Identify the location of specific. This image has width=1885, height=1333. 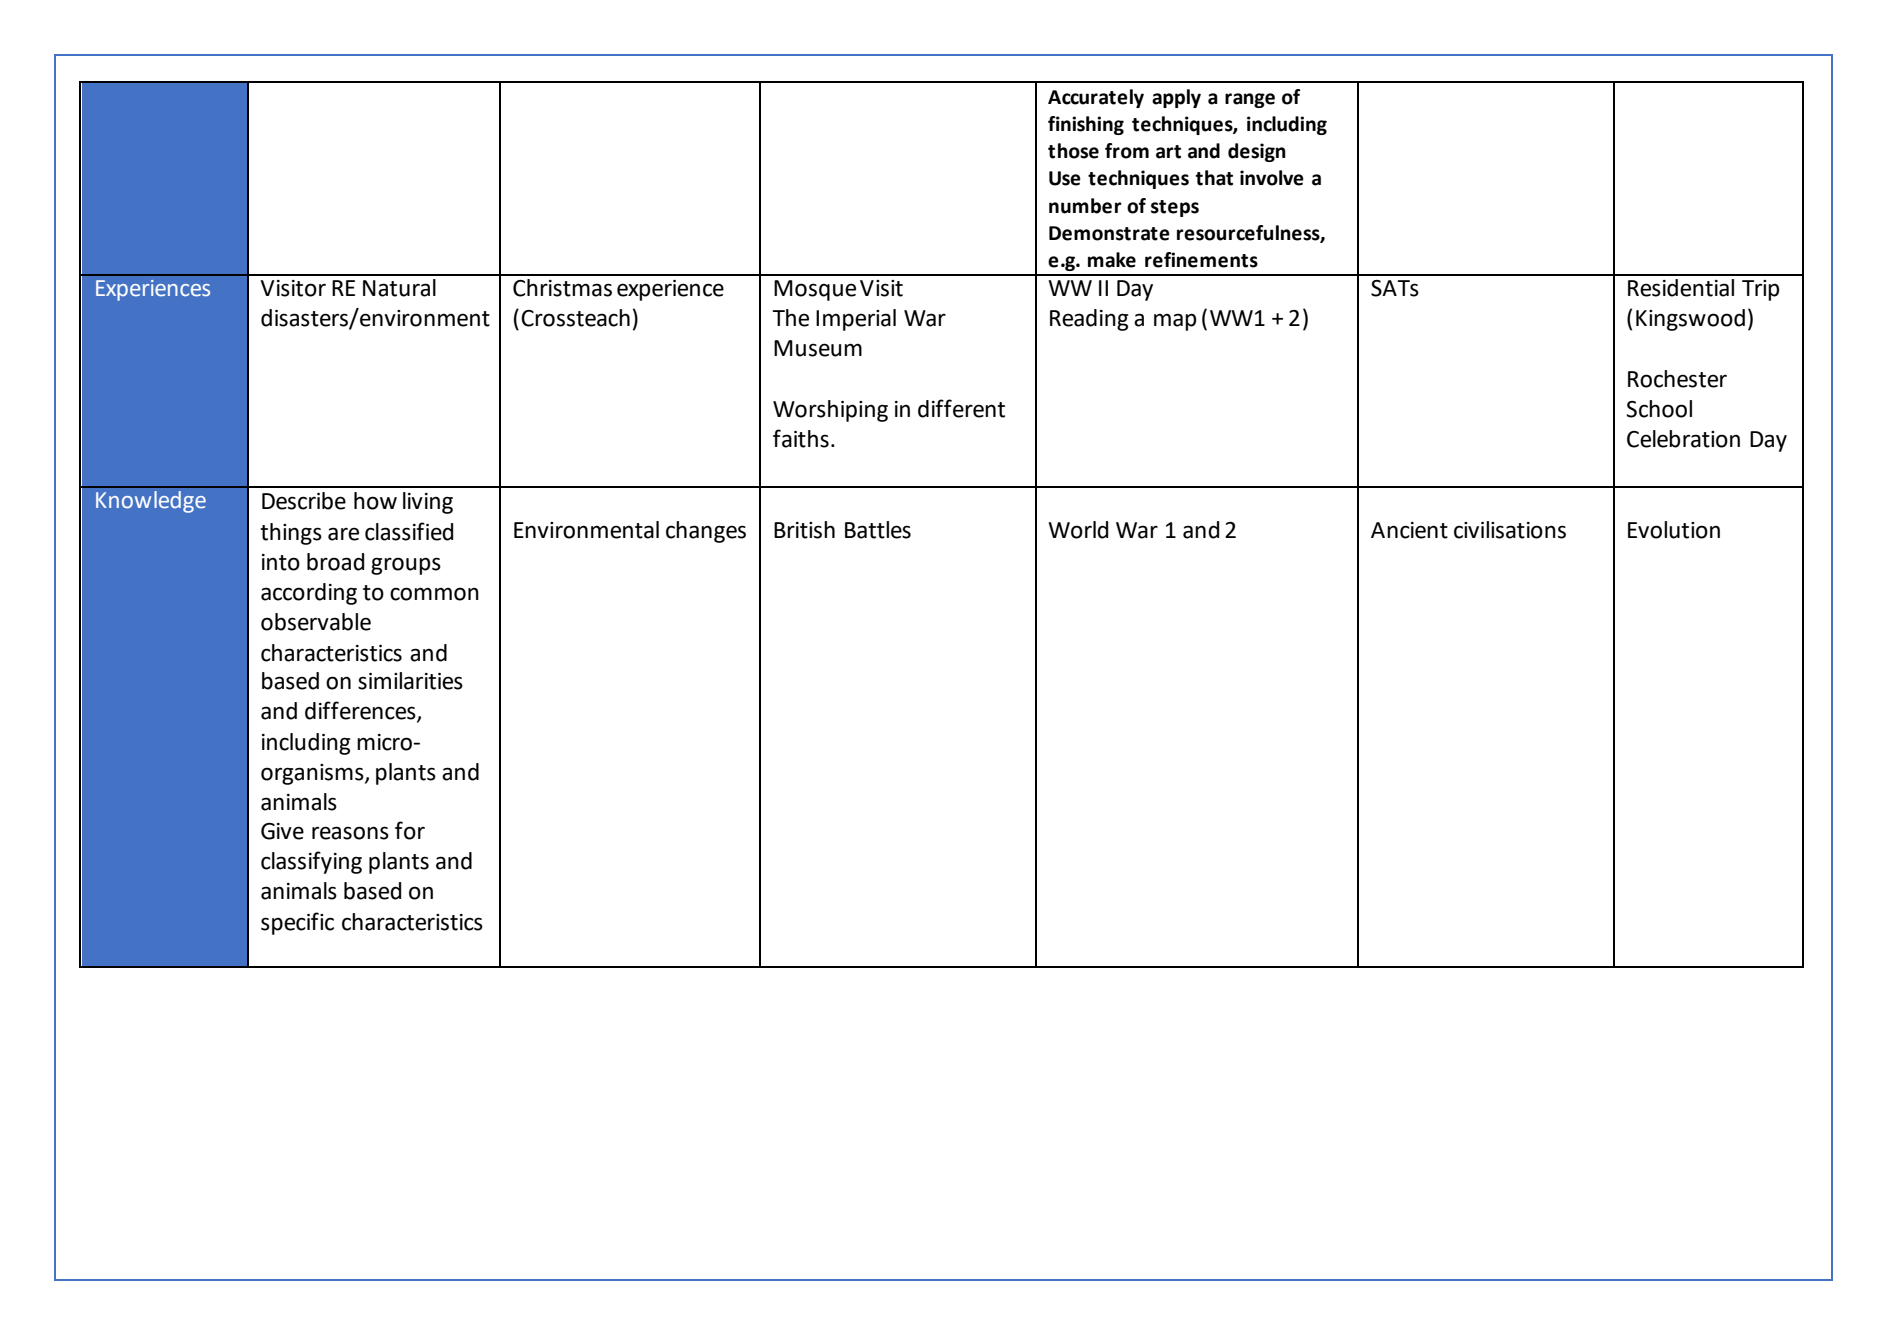
(297, 923).
